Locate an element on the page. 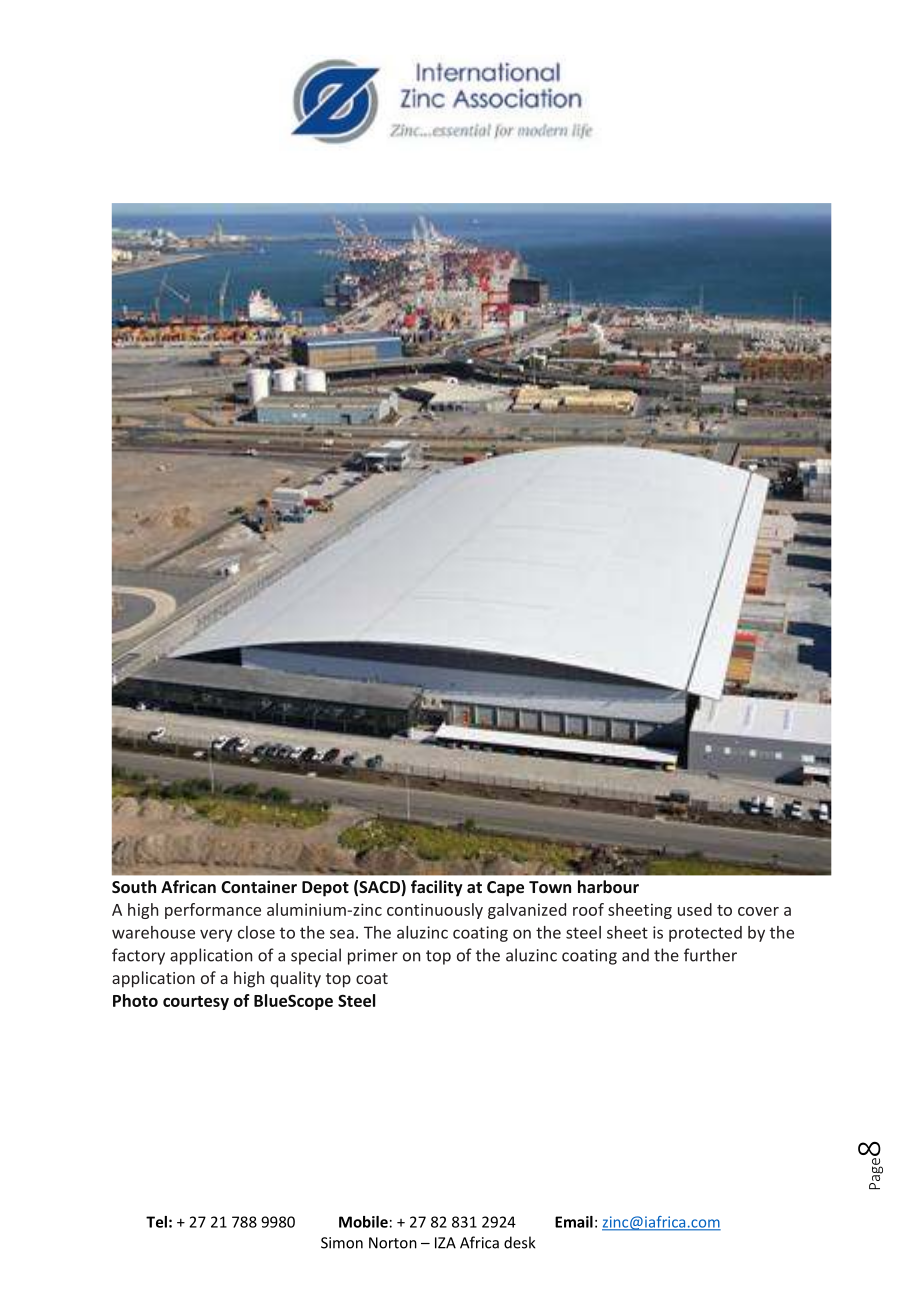  Photo is located at coordinates (135, 1000).
